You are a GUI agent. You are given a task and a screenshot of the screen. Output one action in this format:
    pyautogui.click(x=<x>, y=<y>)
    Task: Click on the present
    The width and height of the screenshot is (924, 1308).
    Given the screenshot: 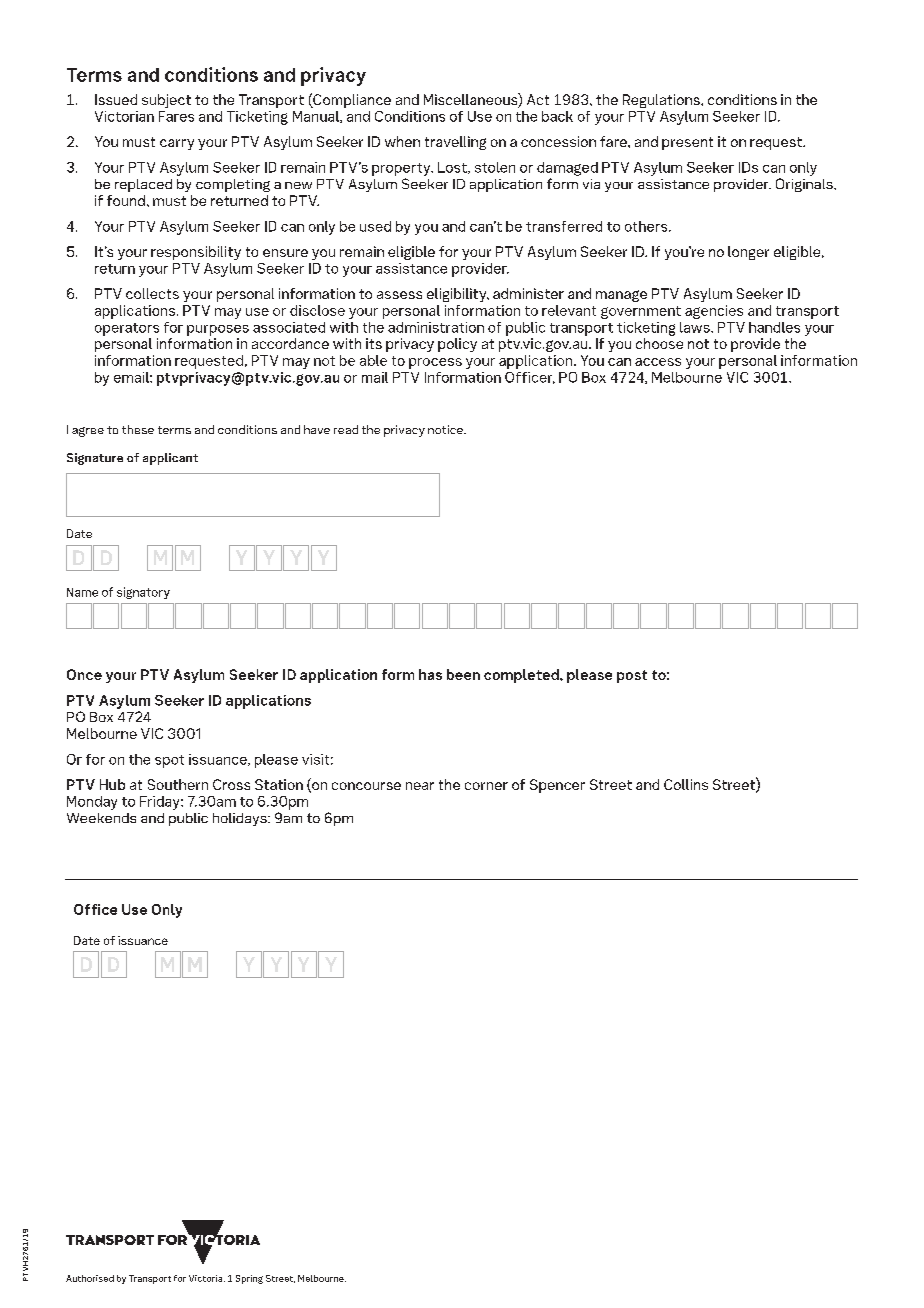 What is the action you would take?
    pyautogui.click(x=687, y=143)
